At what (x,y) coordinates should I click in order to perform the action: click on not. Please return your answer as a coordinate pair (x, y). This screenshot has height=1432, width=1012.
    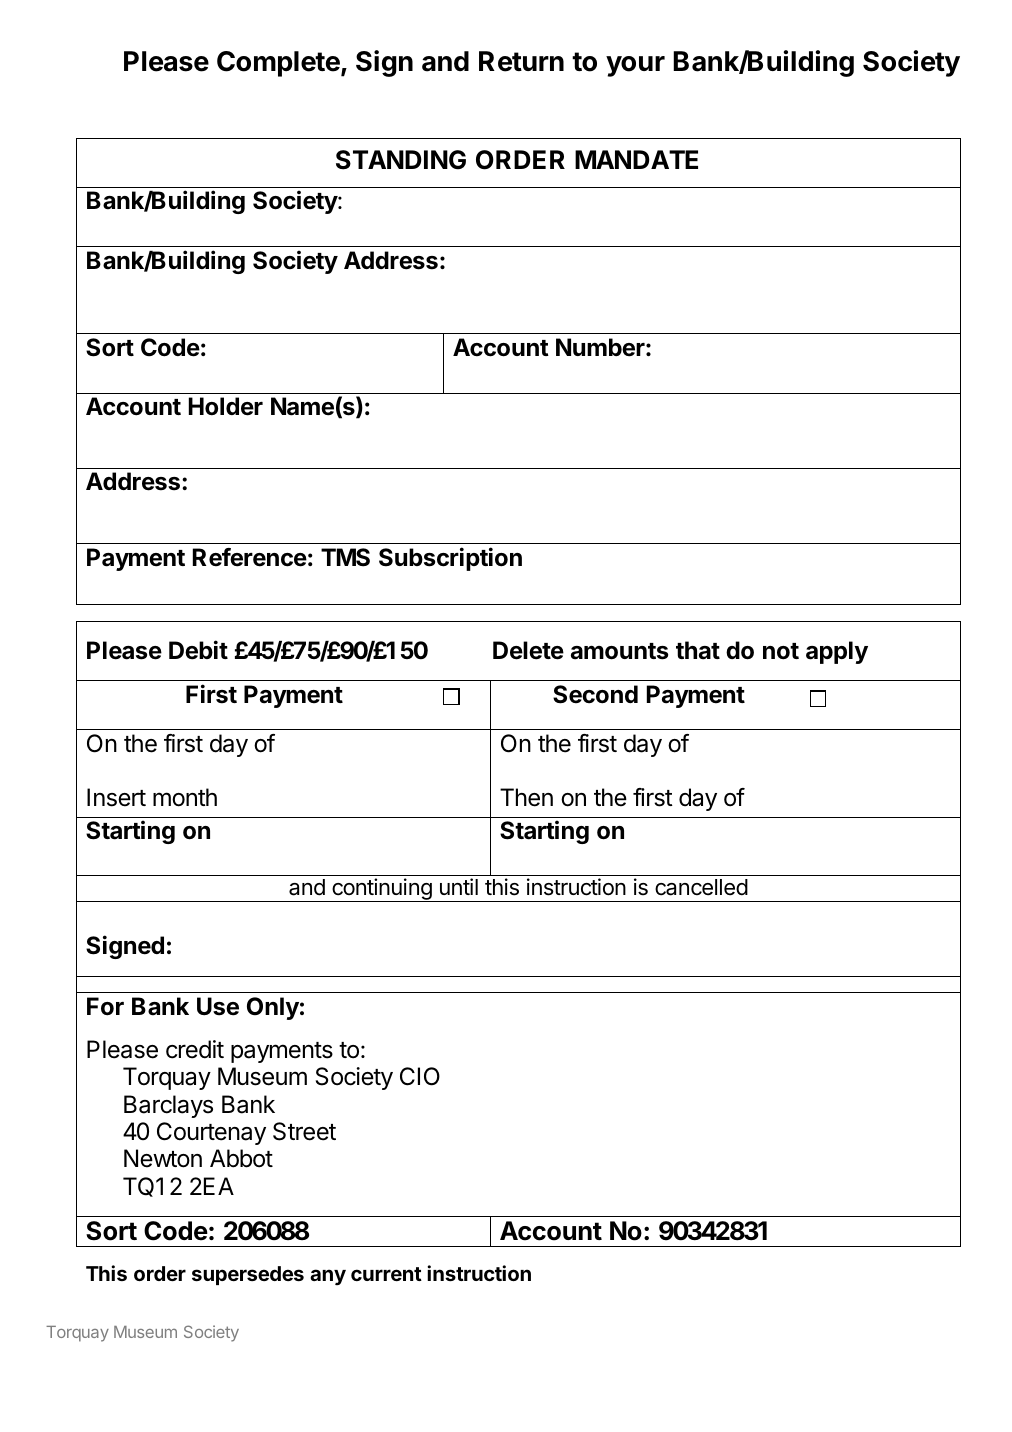
    Looking at the image, I should click on (781, 651).
